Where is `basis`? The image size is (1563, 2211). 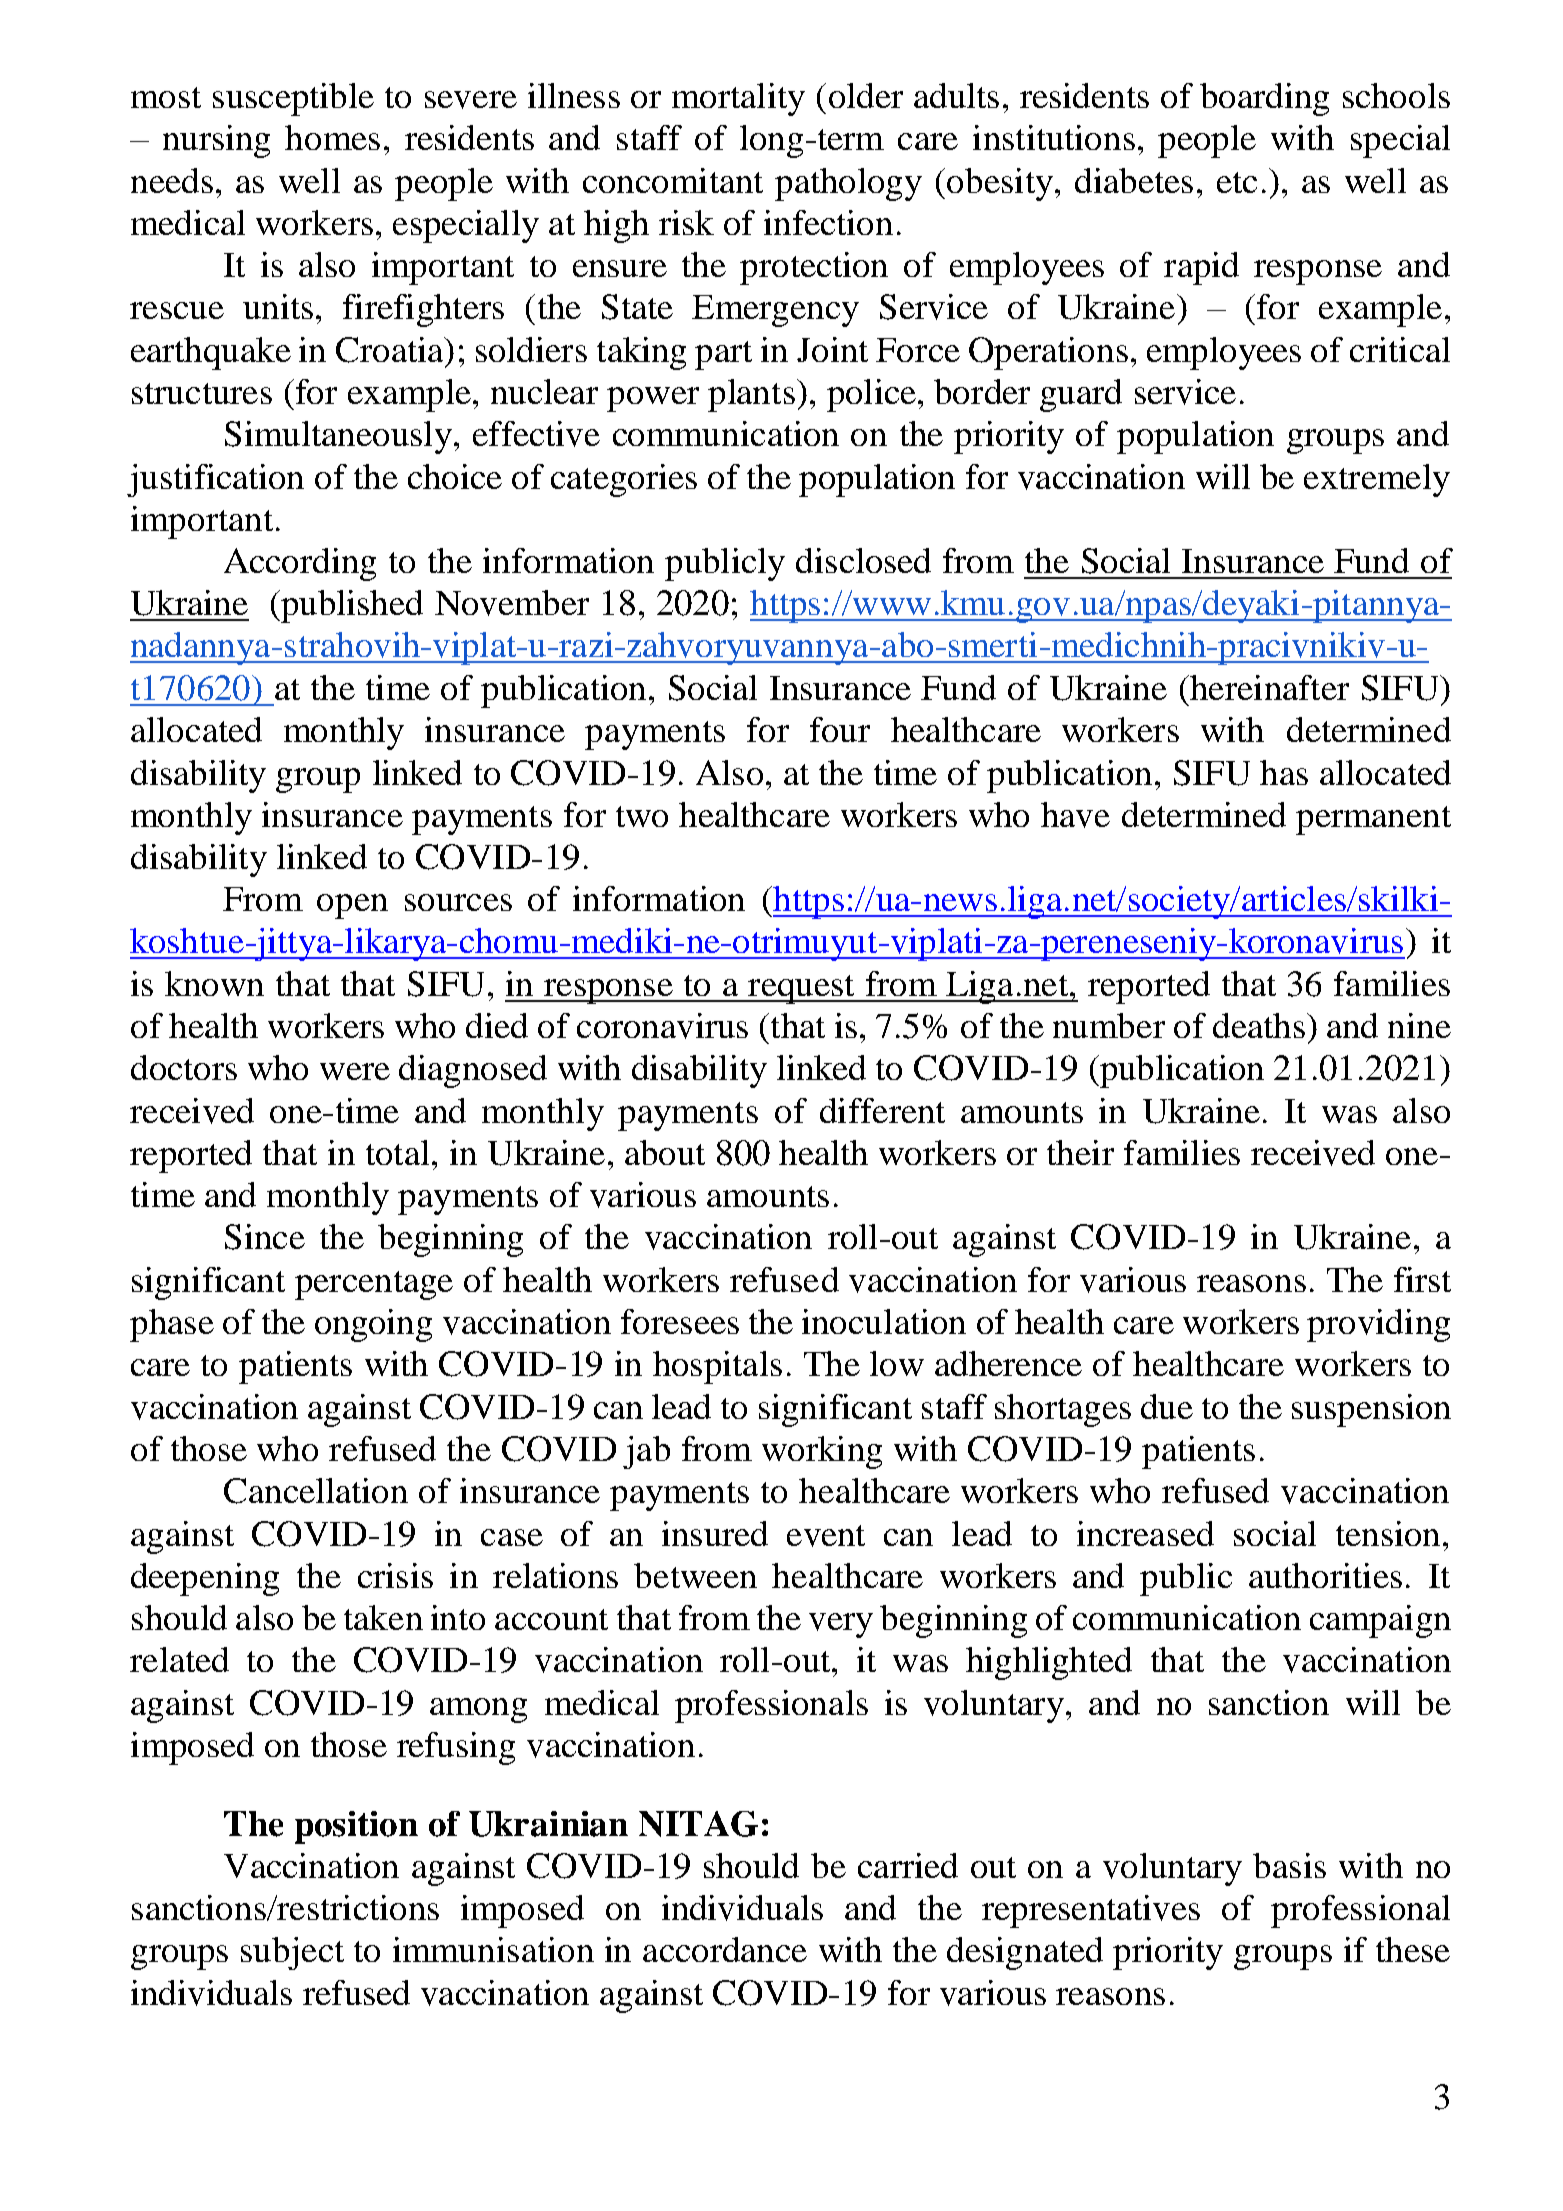
basis is located at coordinates (1289, 1865).
